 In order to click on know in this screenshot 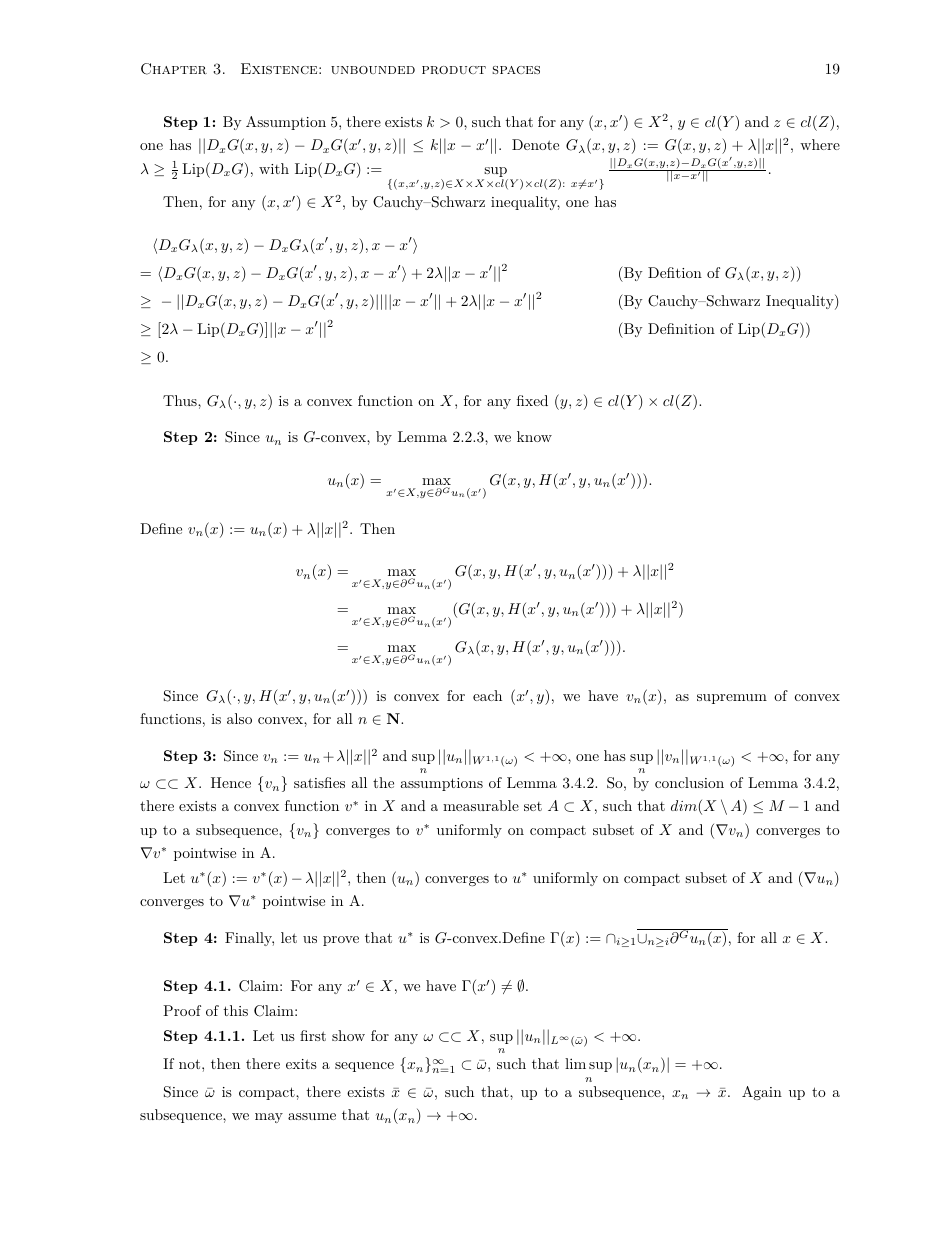, I will do `click(534, 436)`.
